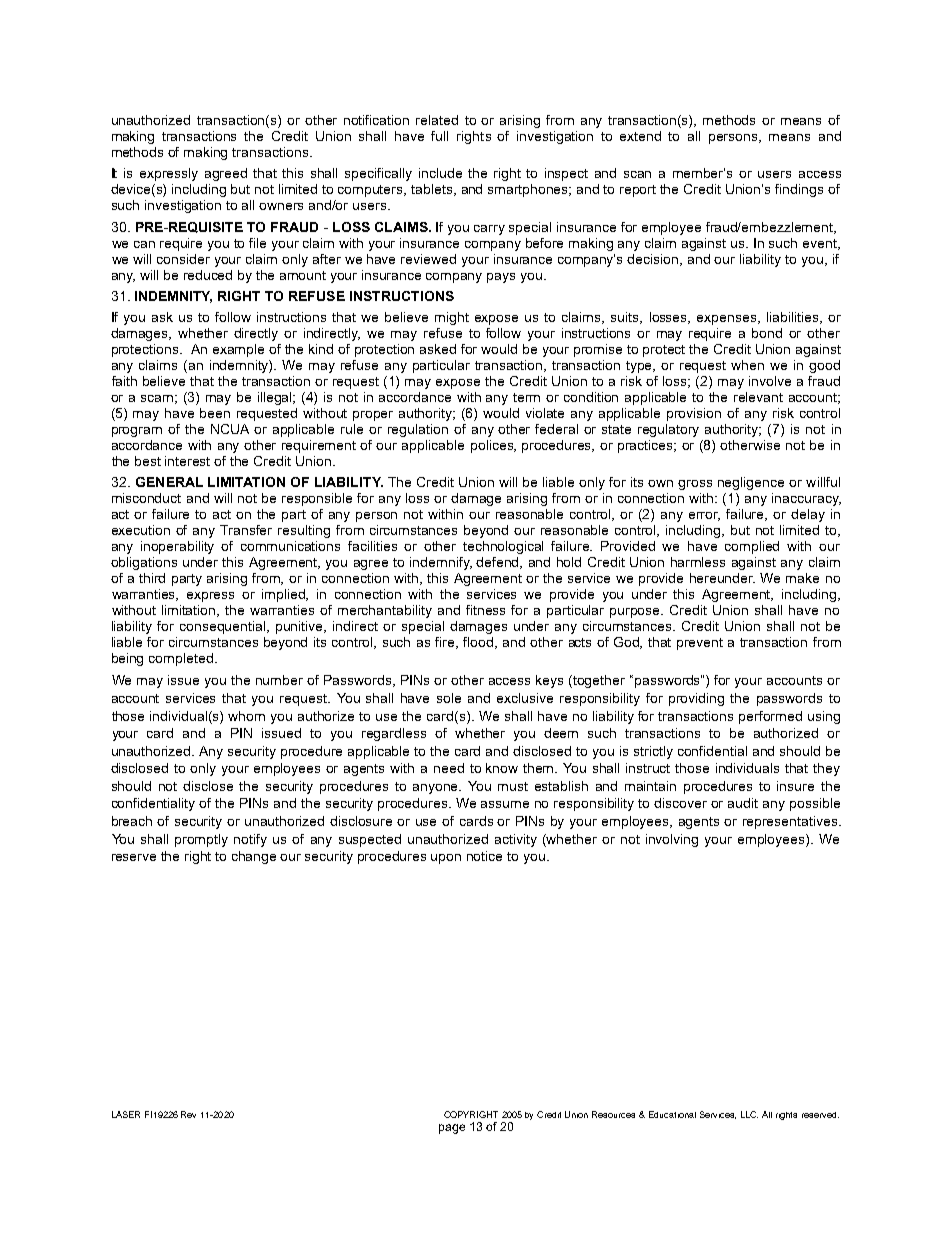 Image resolution: width=952 pixels, height=1233 pixels. I want to click on full, so click(439, 136).
